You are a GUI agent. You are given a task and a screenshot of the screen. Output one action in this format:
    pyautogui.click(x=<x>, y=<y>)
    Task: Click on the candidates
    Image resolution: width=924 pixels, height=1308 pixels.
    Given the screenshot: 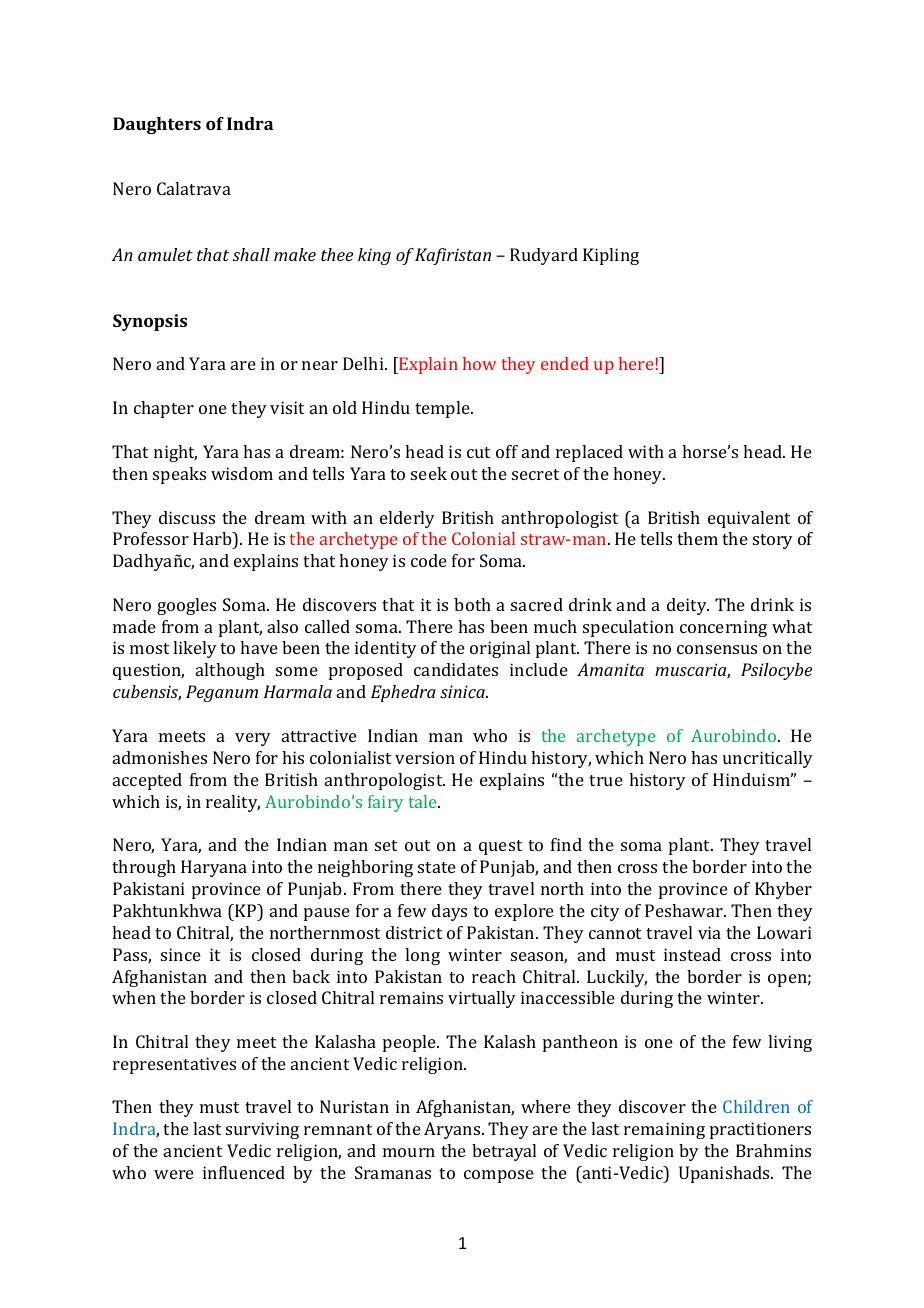 What is the action you would take?
    pyautogui.click(x=456, y=669)
